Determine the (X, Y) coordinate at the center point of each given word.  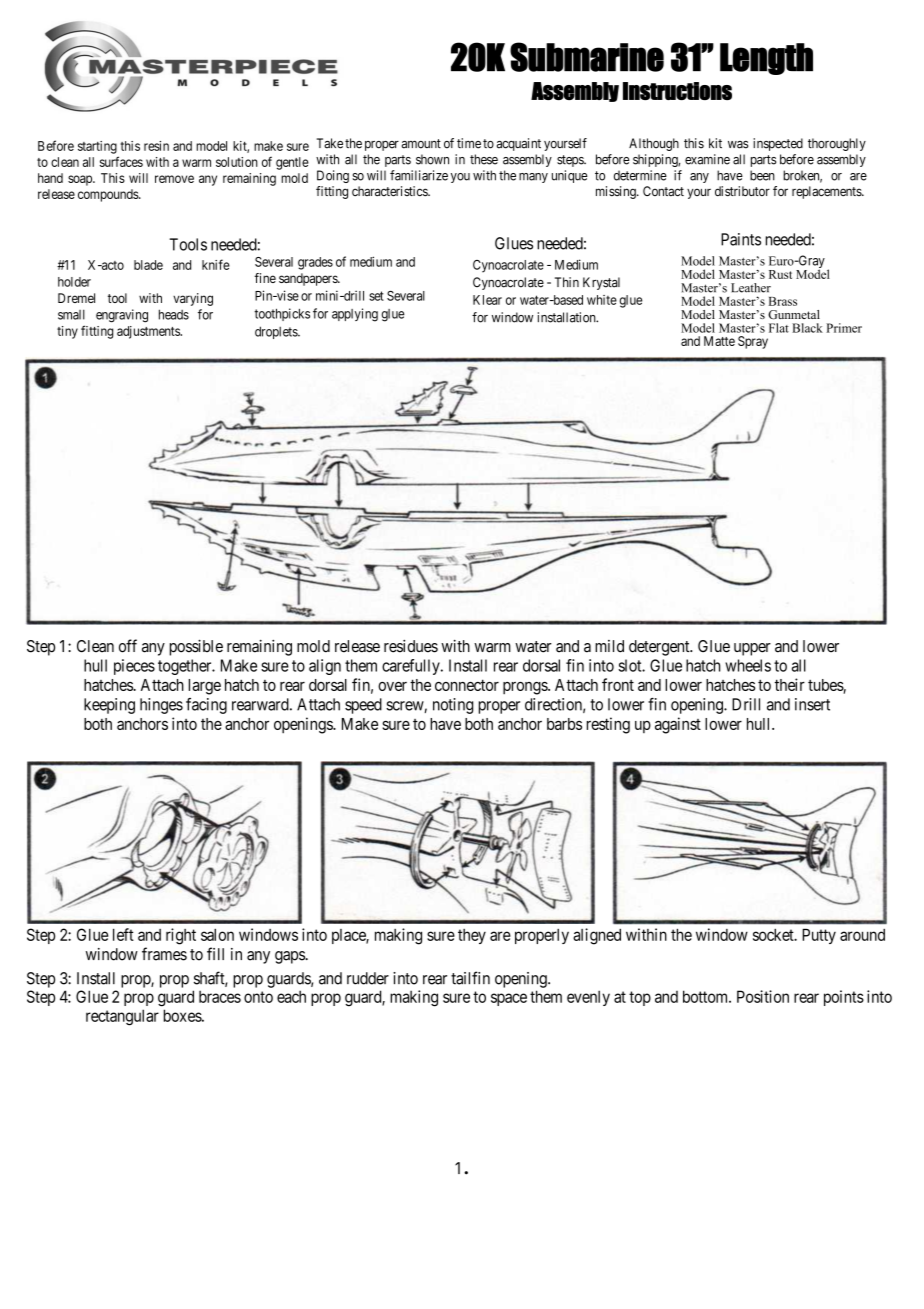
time (469, 143)
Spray (753, 342)
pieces (134, 667)
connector (467, 685)
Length (766, 59)
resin (156, 146)
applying (355, 315)
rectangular (122, 1017)
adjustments (149, 332)
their (790, 684)
